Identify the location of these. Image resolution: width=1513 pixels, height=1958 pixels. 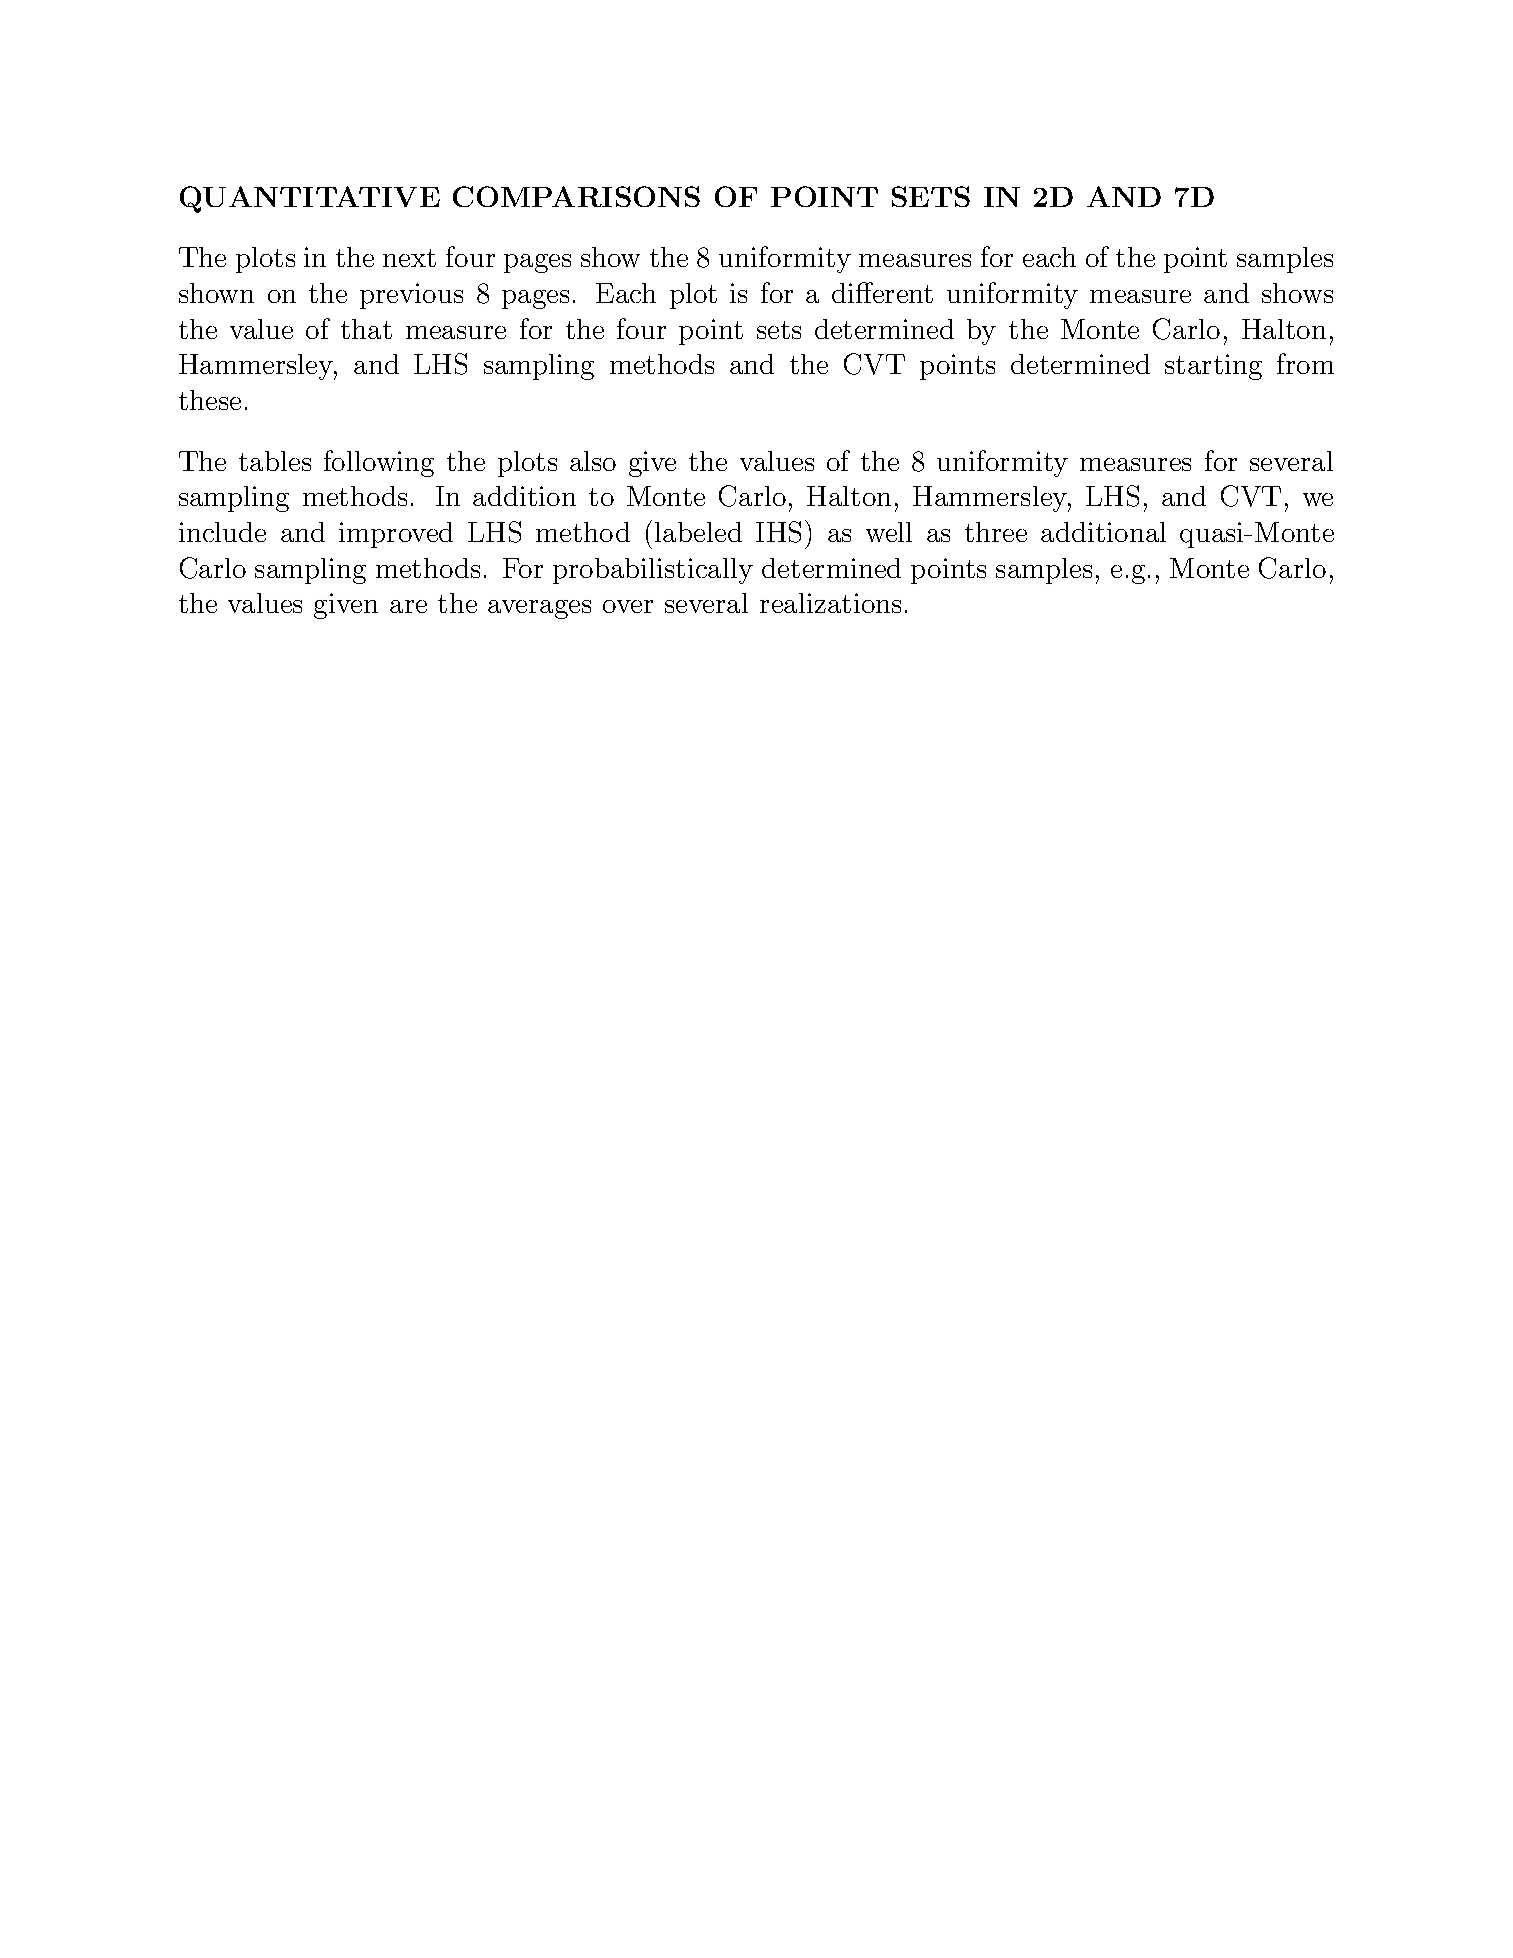
(210, 400).
